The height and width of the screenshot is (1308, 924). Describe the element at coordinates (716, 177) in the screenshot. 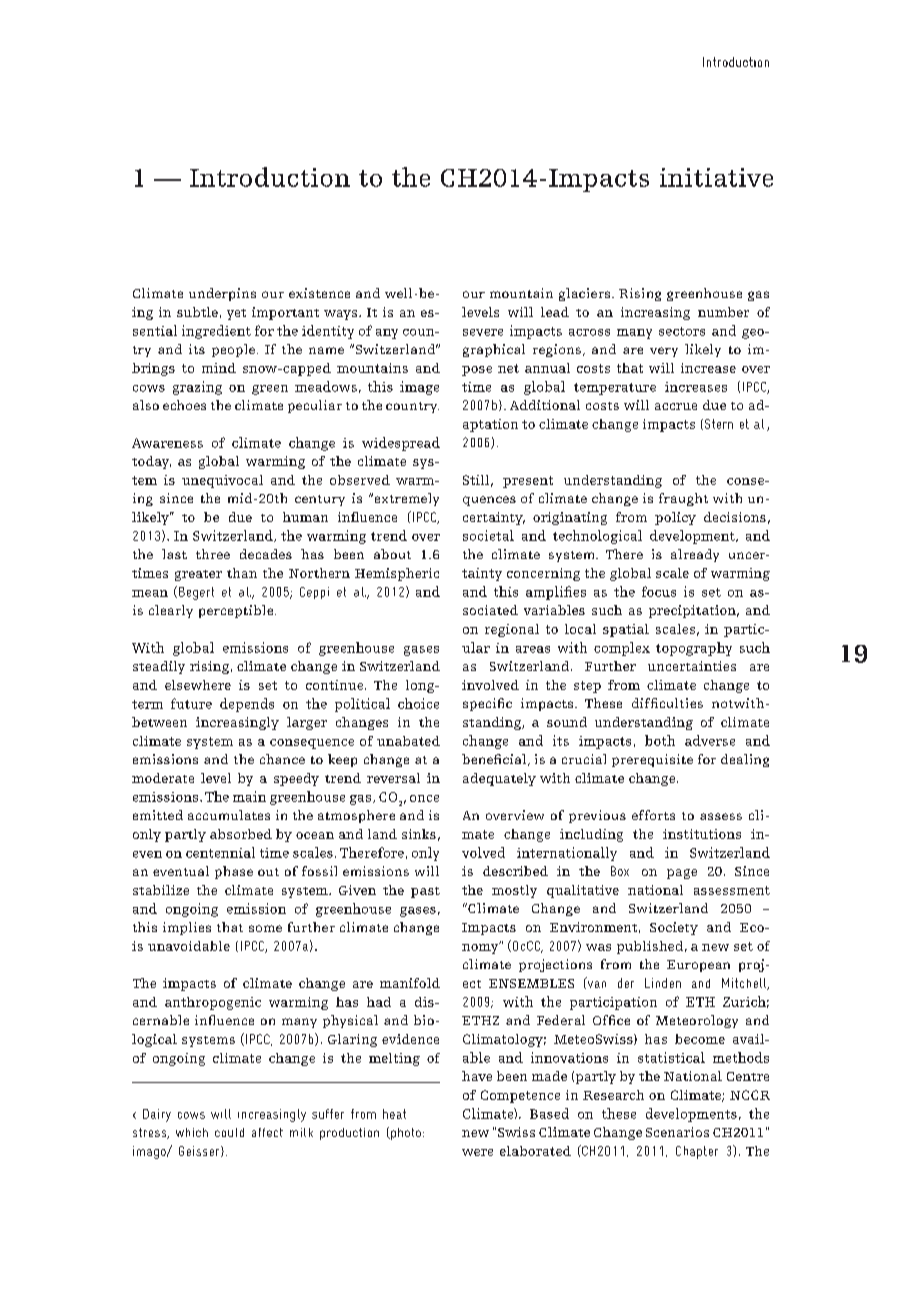

I see `initiative` at that location.
